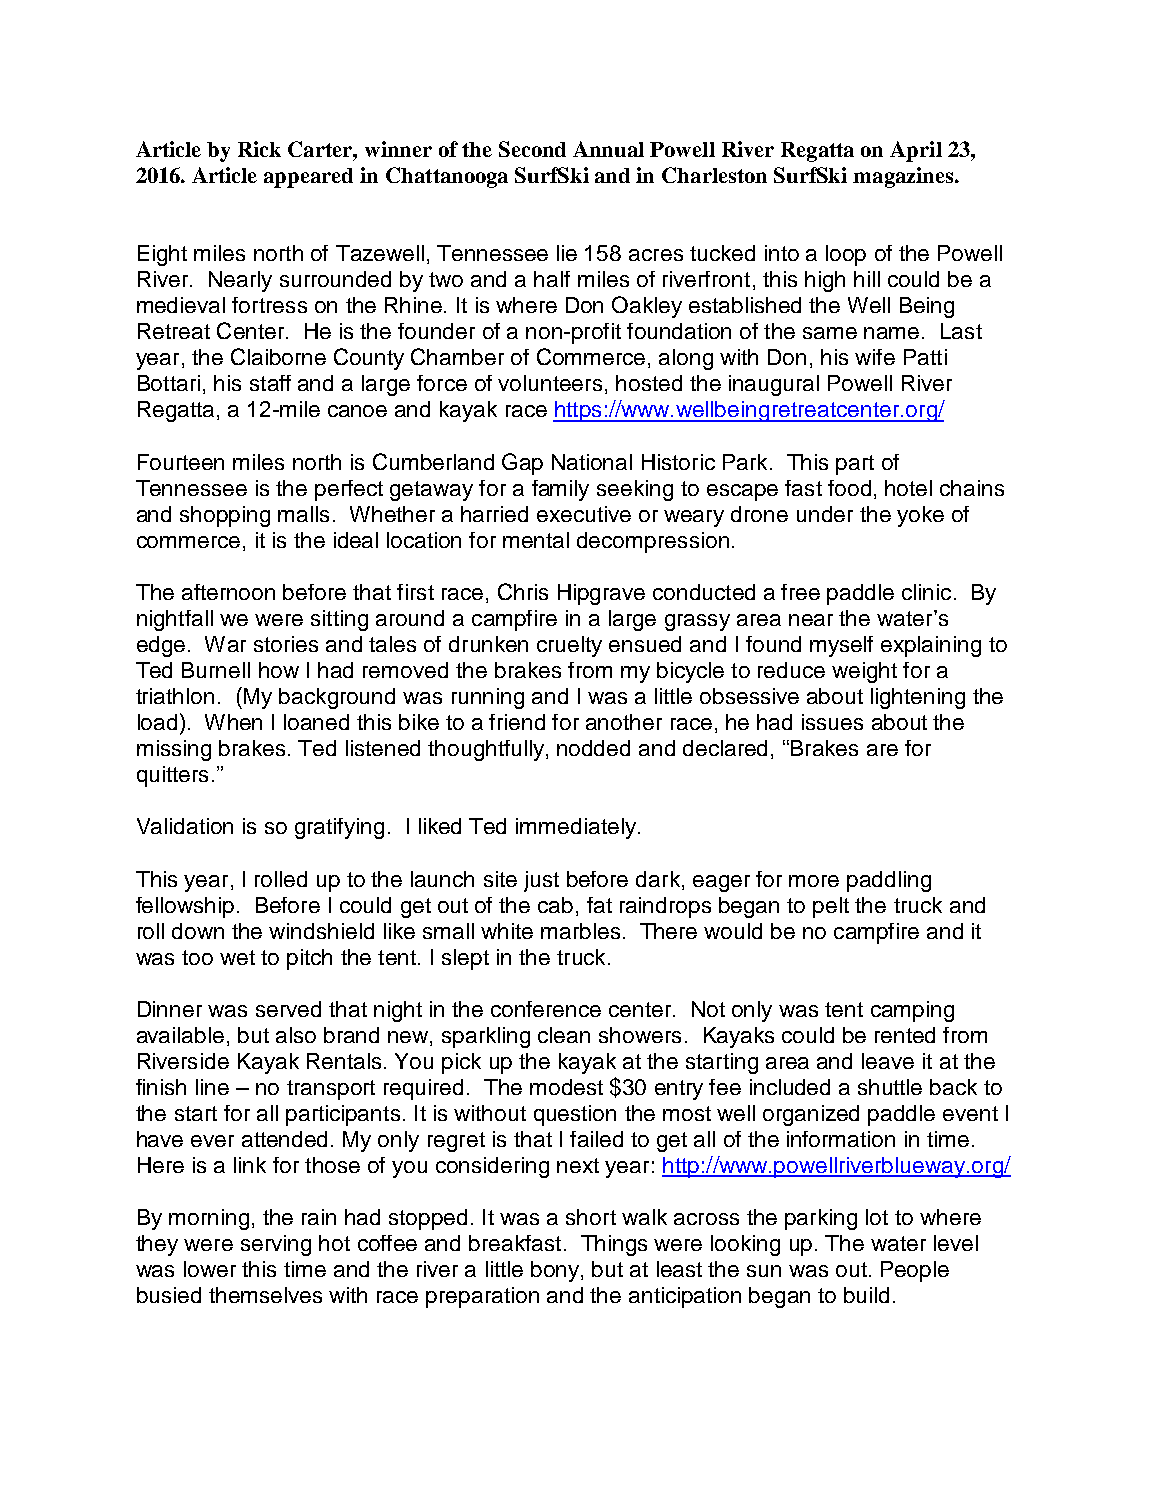 The width and height of the document is (1153, 1492). Describe the element at coordinates (225, 516) in the document. I see `shopping` at that location.
